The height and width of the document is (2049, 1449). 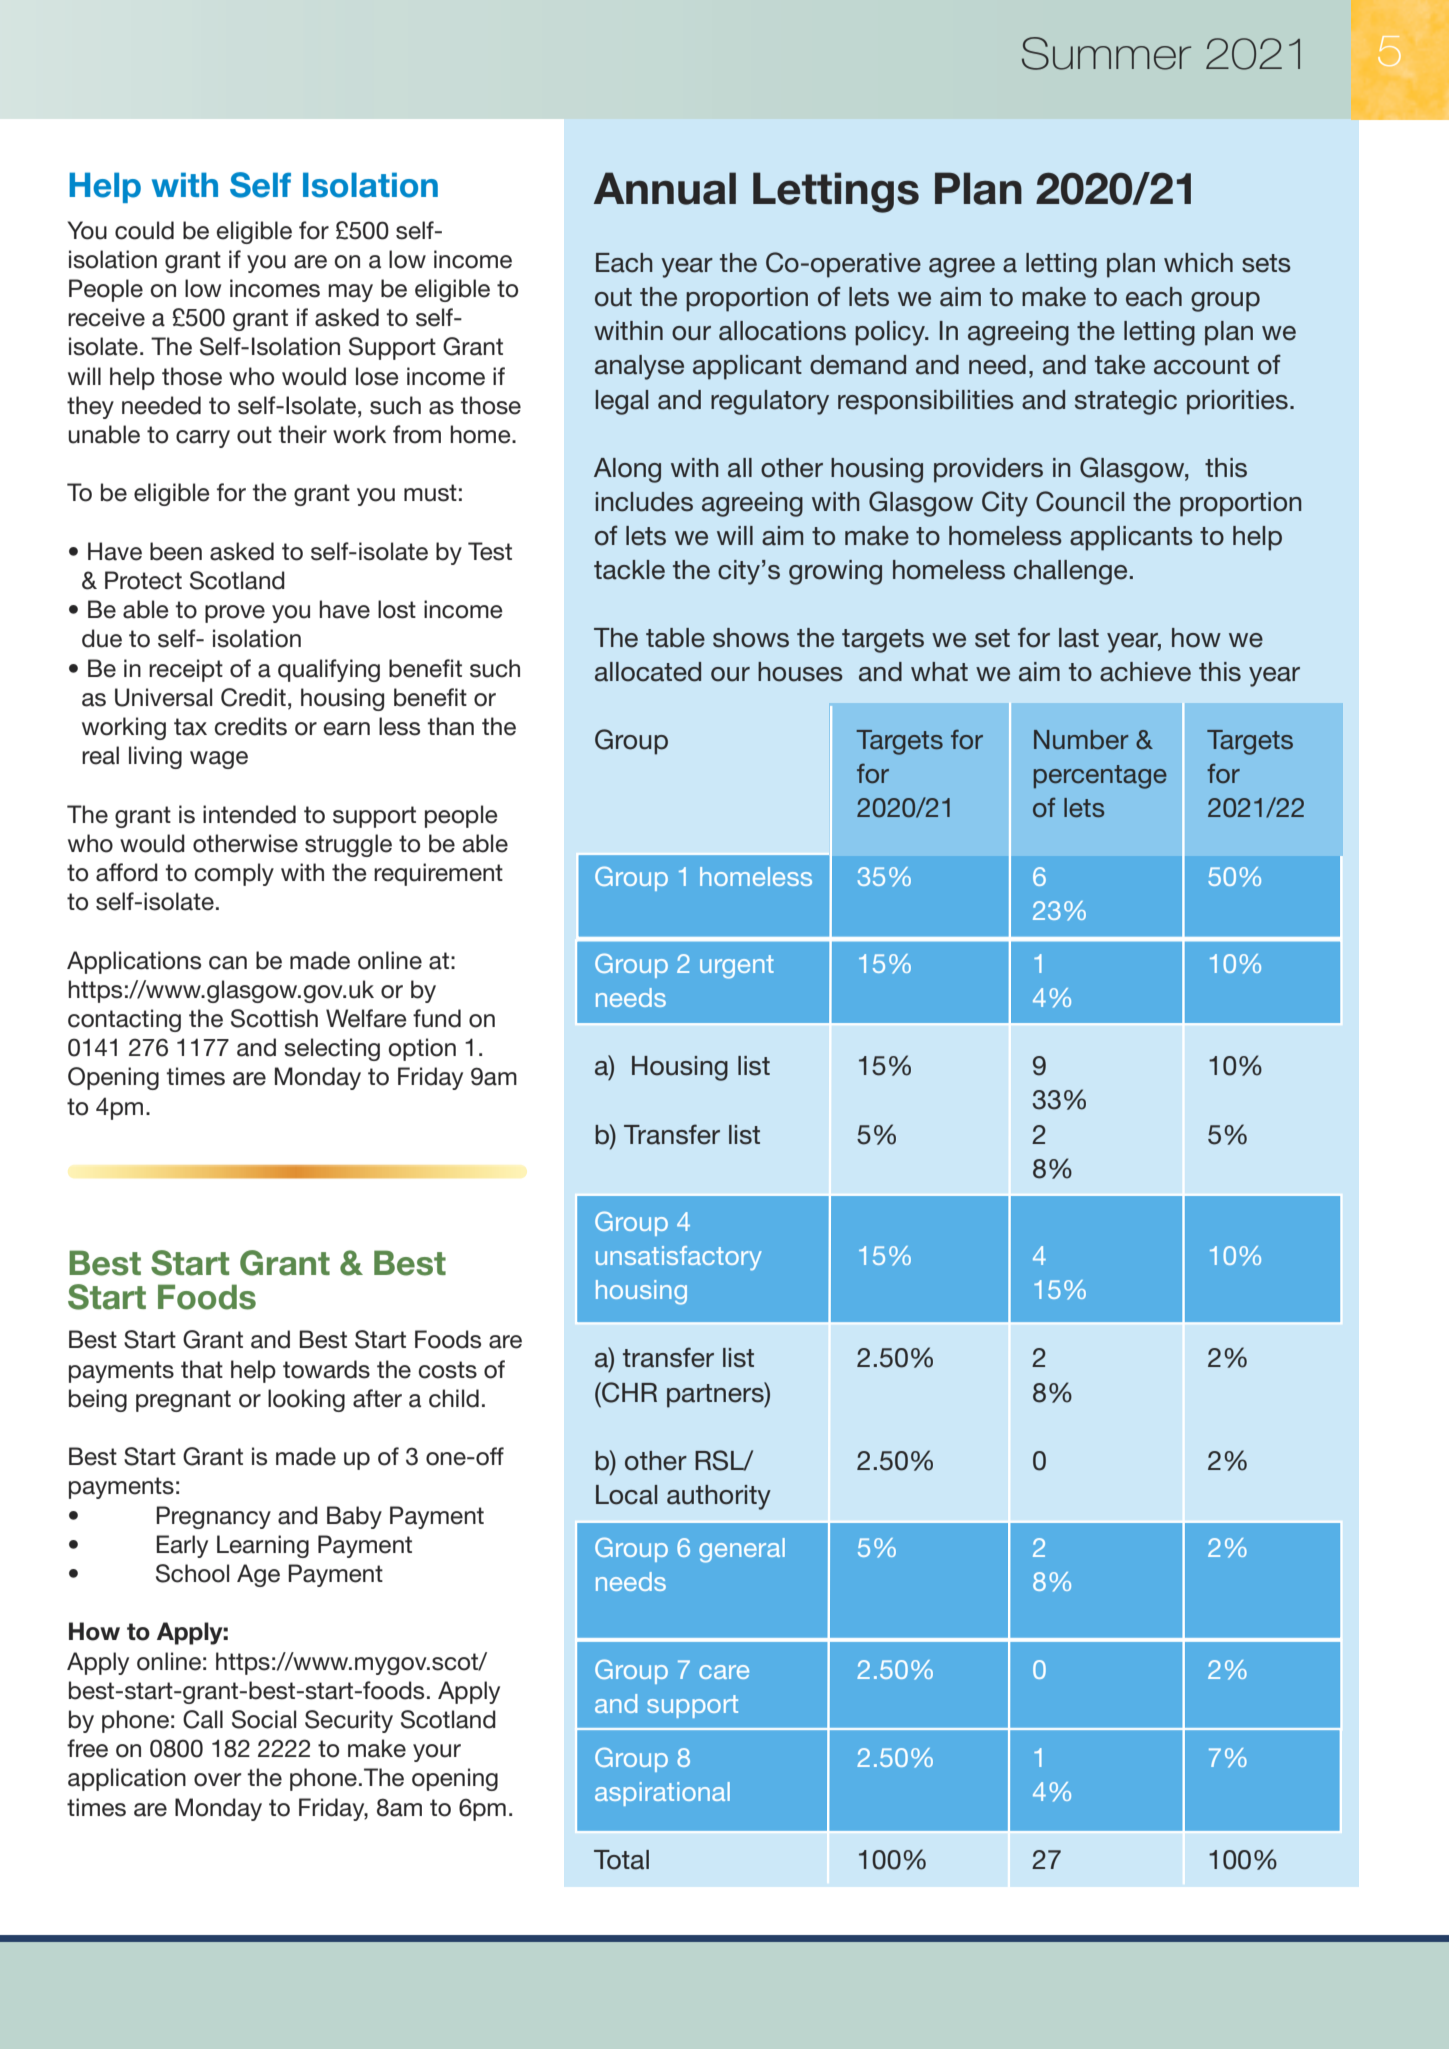 I want to click on urgent, so click(x=737, y=967).
